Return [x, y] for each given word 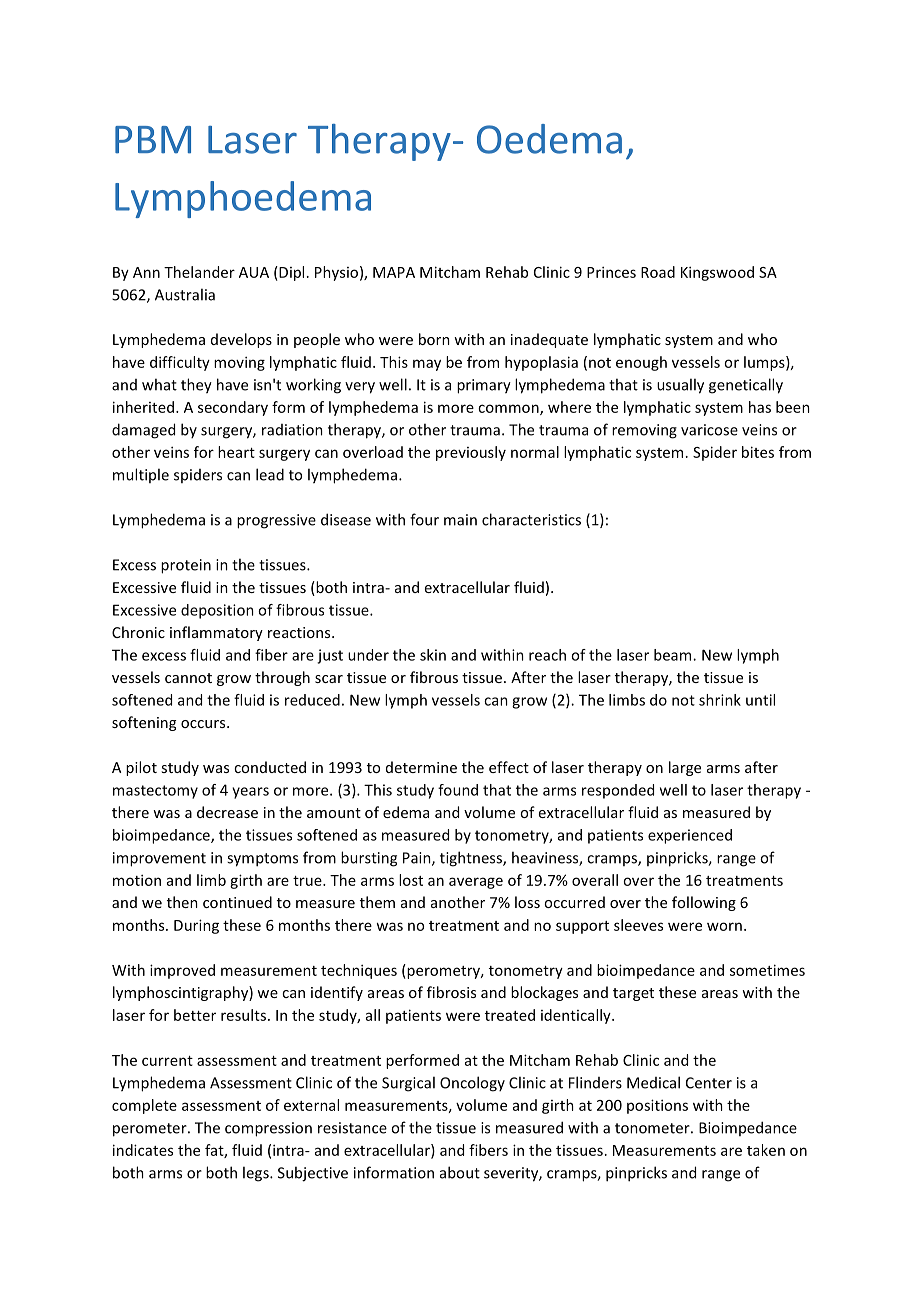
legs [257, 1174]
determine [421, 767]
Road [658, 272]
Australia [185, 294]
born [434, 339]
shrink [720, 700]
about [460, 1172]
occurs [204, 724]
